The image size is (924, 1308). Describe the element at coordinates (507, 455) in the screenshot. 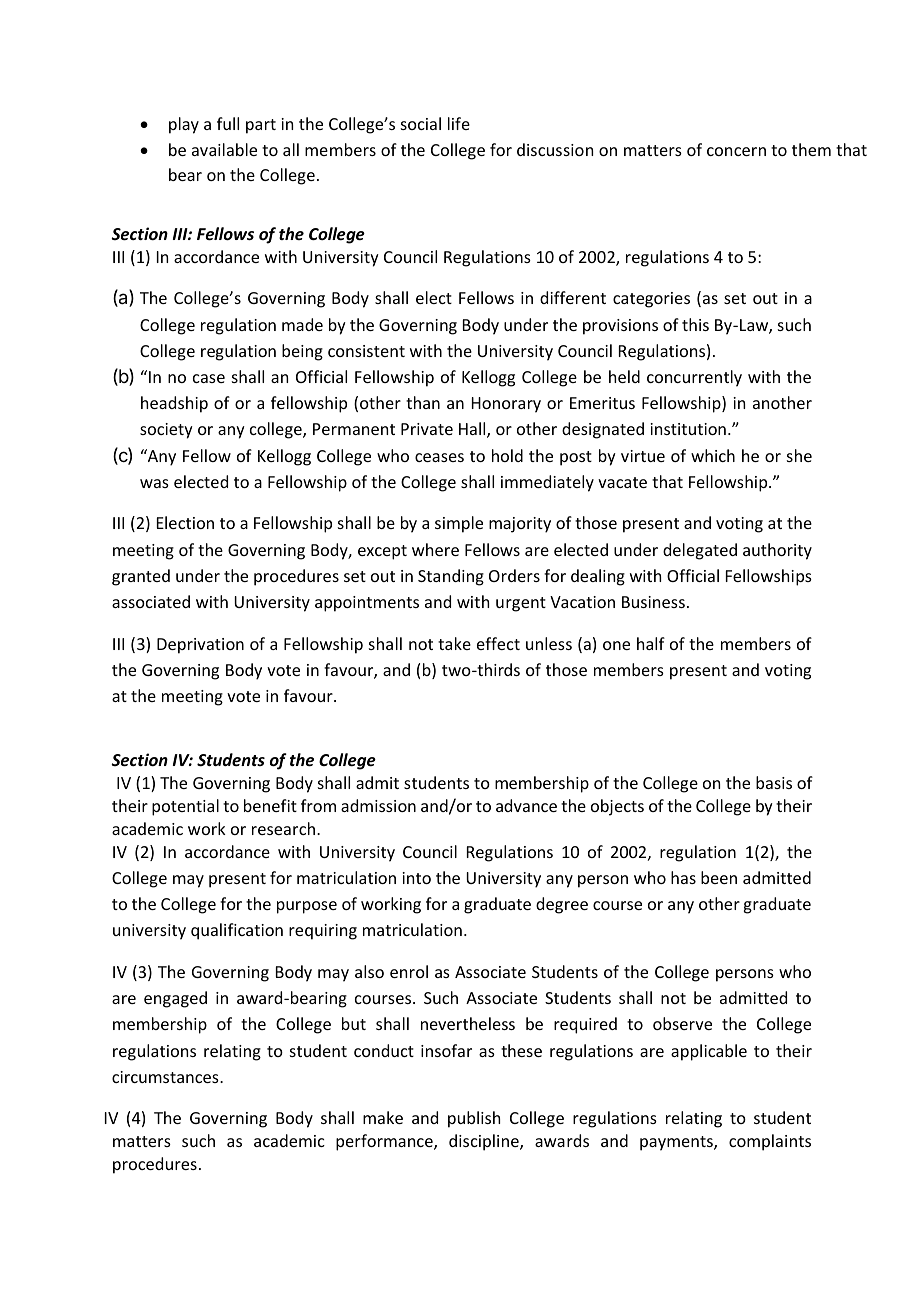

I see `hold` at that location.
